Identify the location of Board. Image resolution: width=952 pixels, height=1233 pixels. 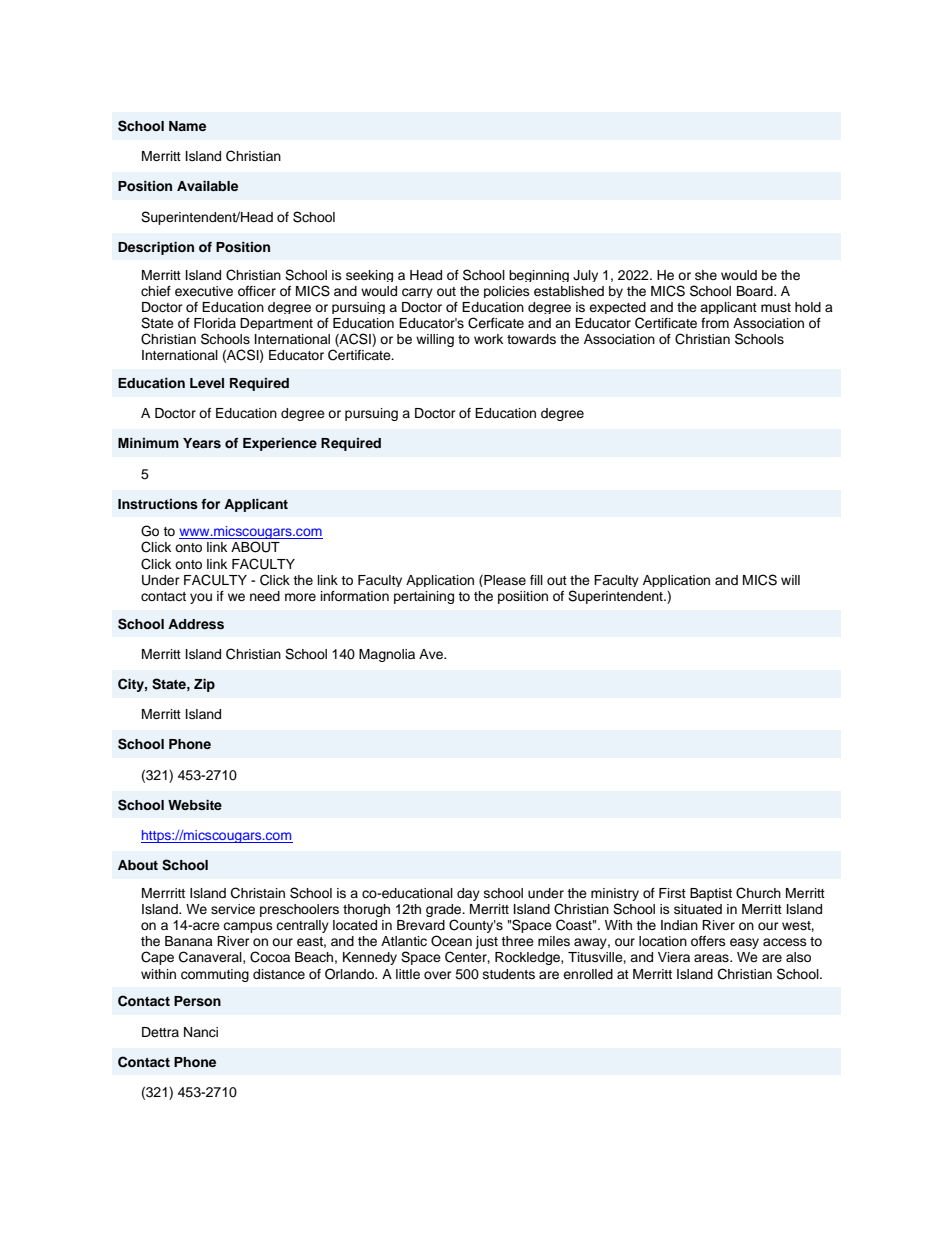
(756, 291).
